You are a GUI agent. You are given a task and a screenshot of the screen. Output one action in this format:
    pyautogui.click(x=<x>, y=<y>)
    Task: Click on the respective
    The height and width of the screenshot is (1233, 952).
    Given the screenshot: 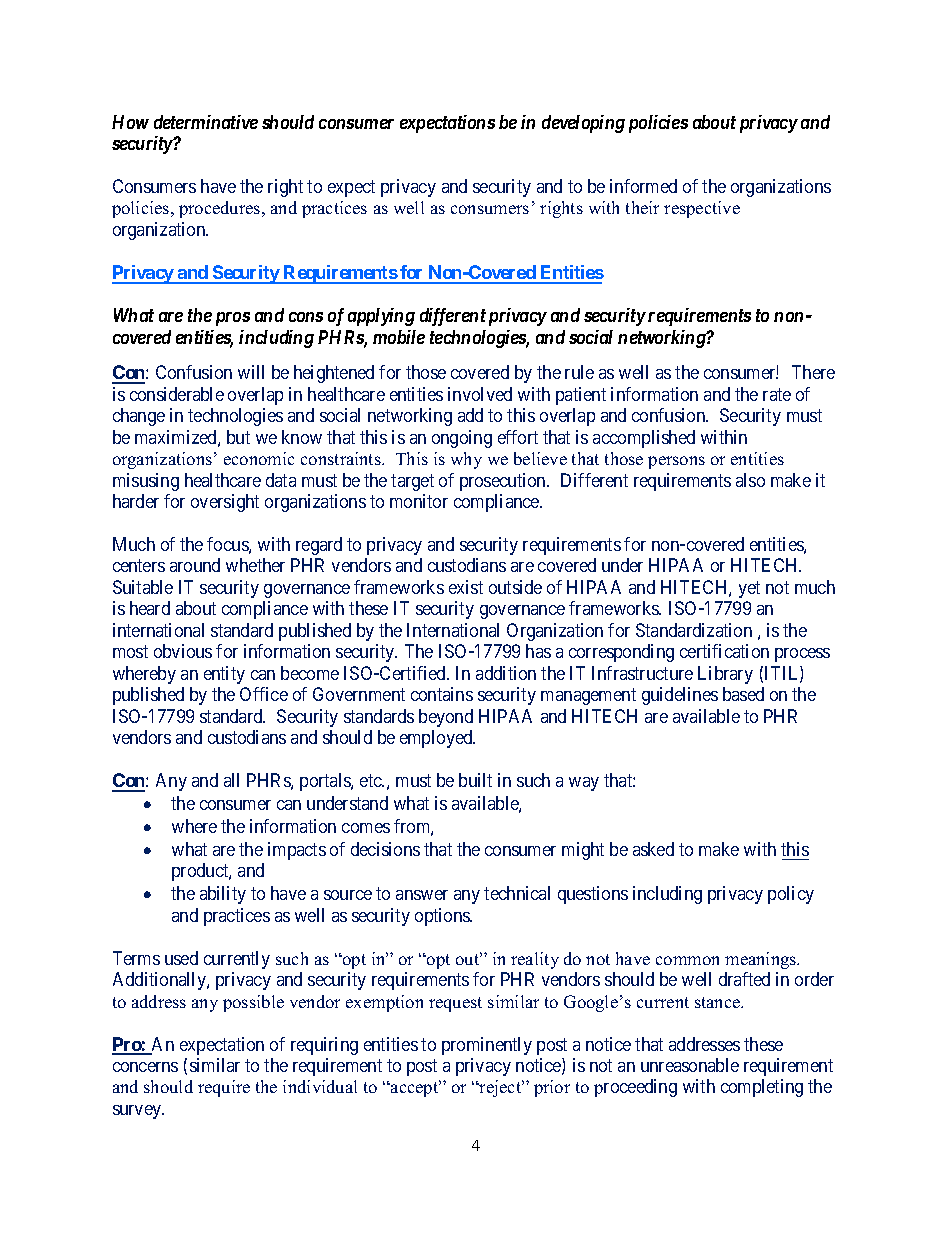 What is the action you would take?
    pyautogui.click(x=702, y=209)
